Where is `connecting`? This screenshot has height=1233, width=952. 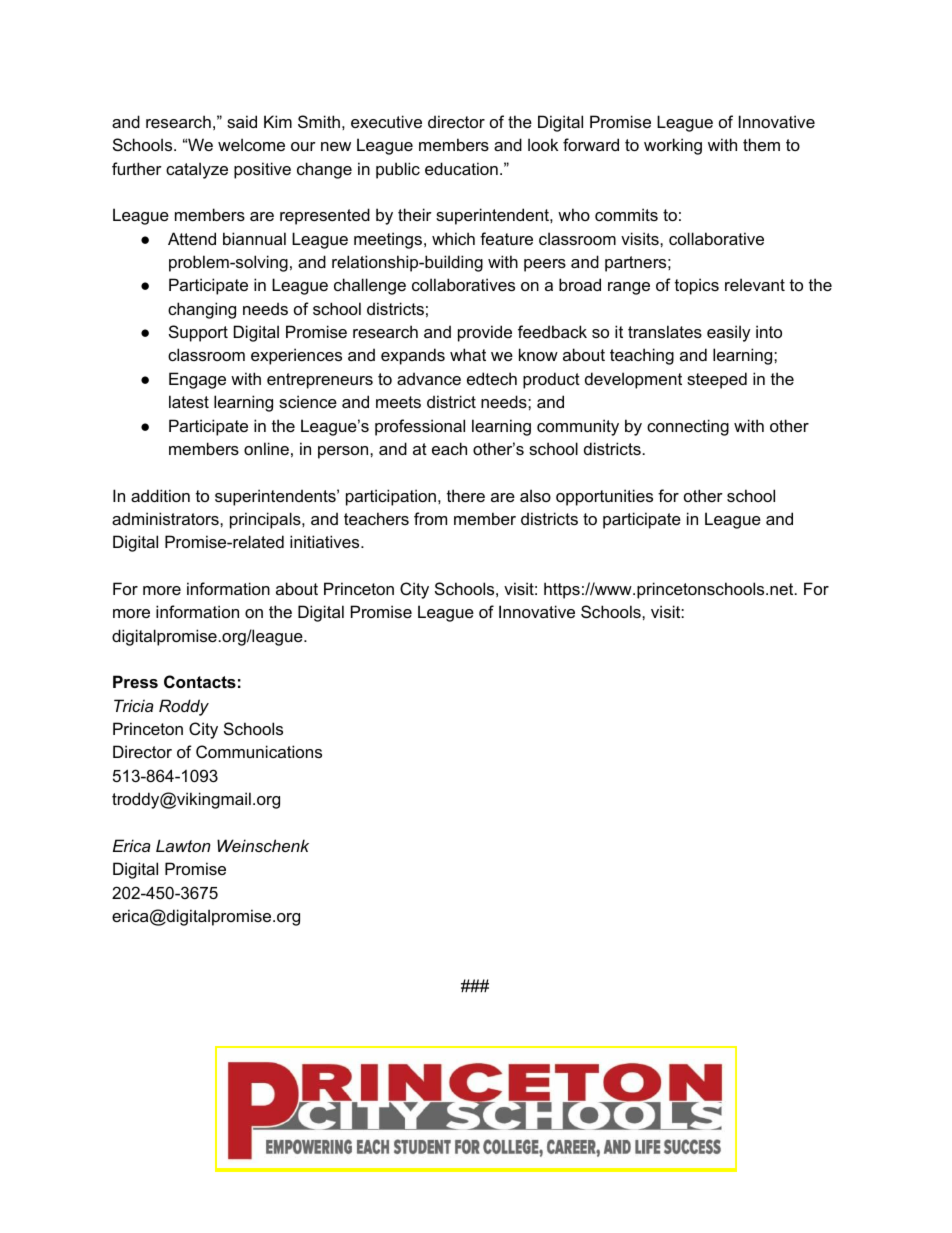 connecting is located at coordinates (688, 427).
